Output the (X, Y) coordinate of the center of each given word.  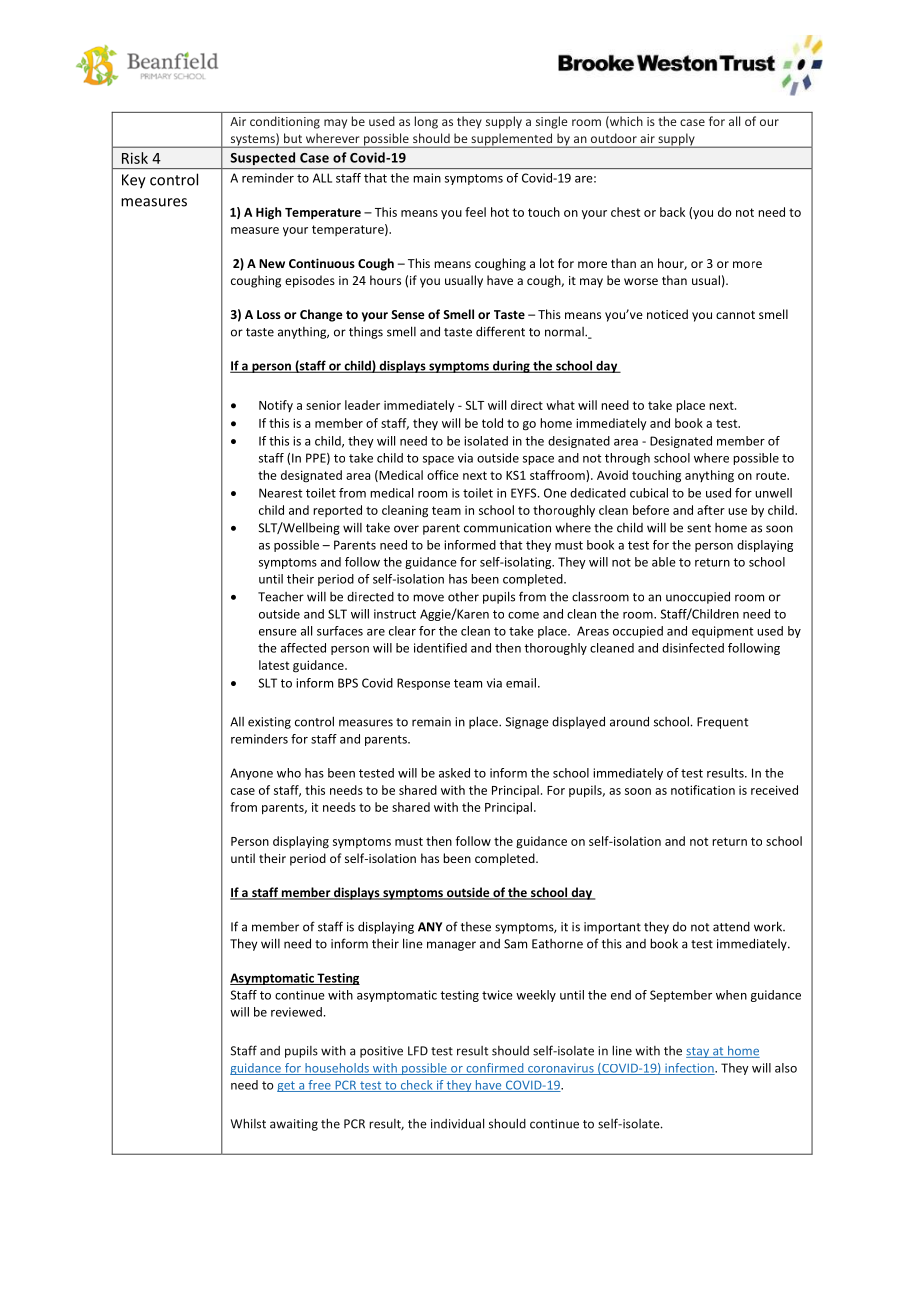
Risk (135, 158)
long (426, 122)
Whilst (248, 1123)
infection (689, 1069)
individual (457, 1123)
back (672, 212)
